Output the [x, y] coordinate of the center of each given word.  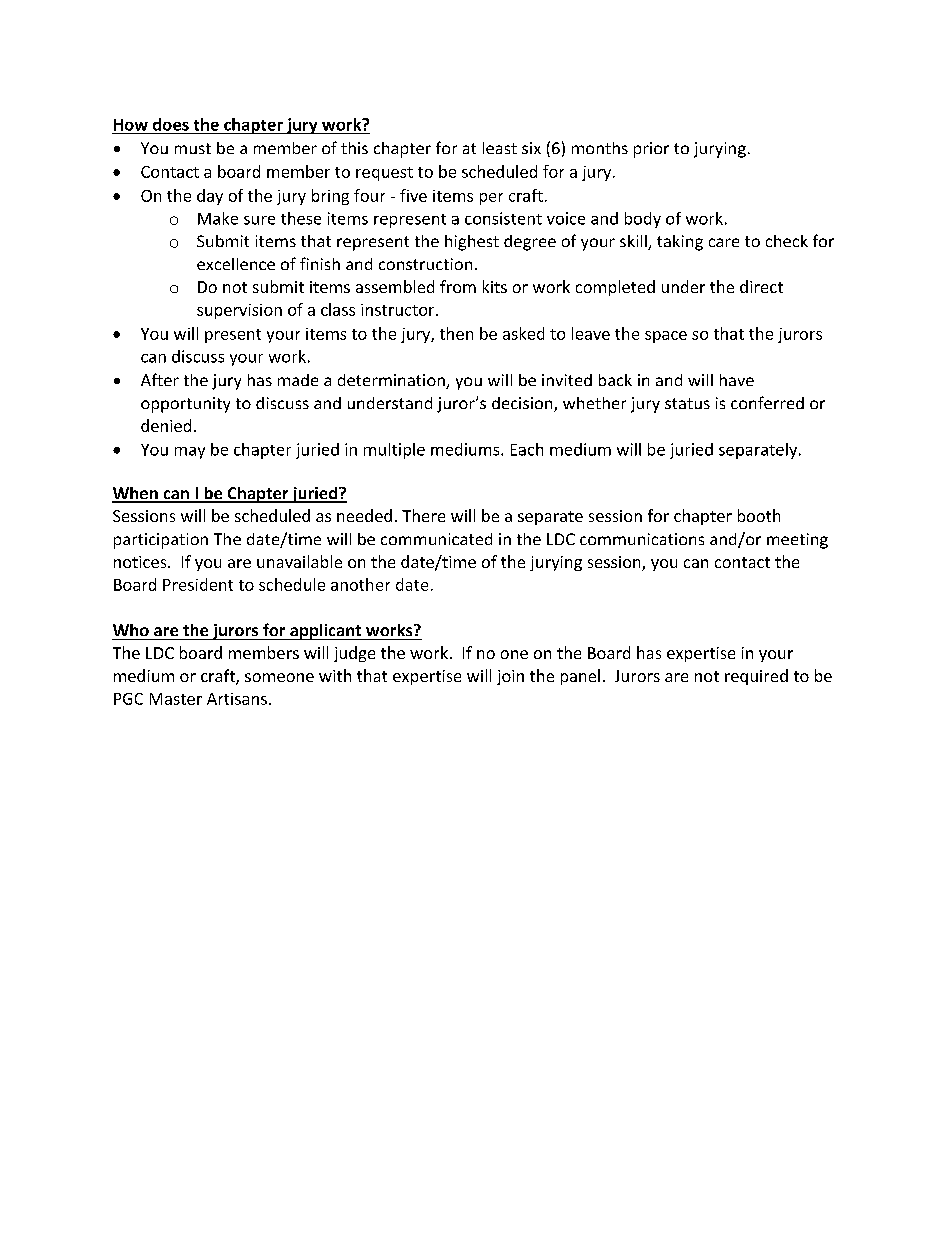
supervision [239, 311]
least [500, 148]
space [666, 337]
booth [759, 515]
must [193, 148]
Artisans [237, 699]
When [136, 494]
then [456, 333]
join [510, 677]
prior [651, 150]
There [423, 515]
